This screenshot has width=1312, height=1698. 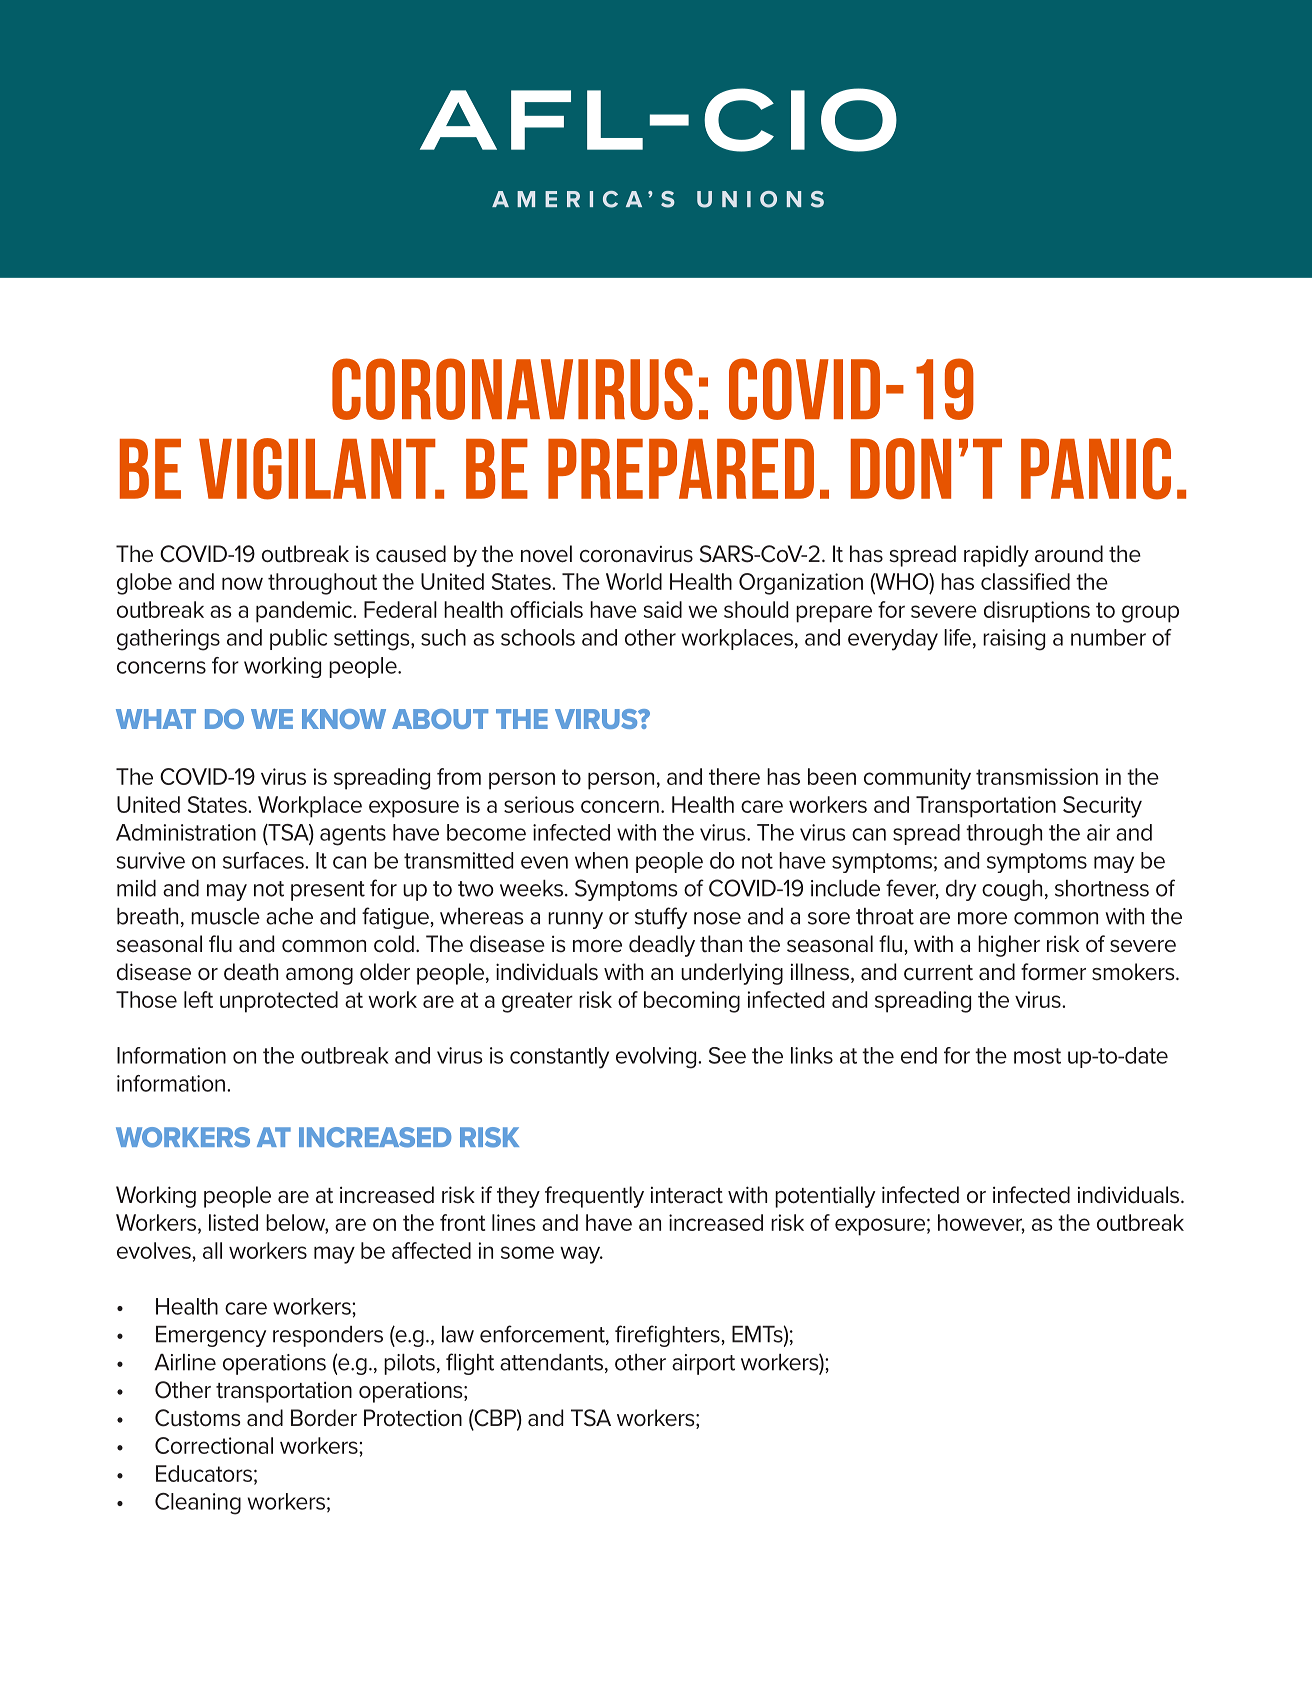 What do you see at coordinates (214, 1445) in the screenshot?
I see `Correctional` at bounding box center [214, 1445].
